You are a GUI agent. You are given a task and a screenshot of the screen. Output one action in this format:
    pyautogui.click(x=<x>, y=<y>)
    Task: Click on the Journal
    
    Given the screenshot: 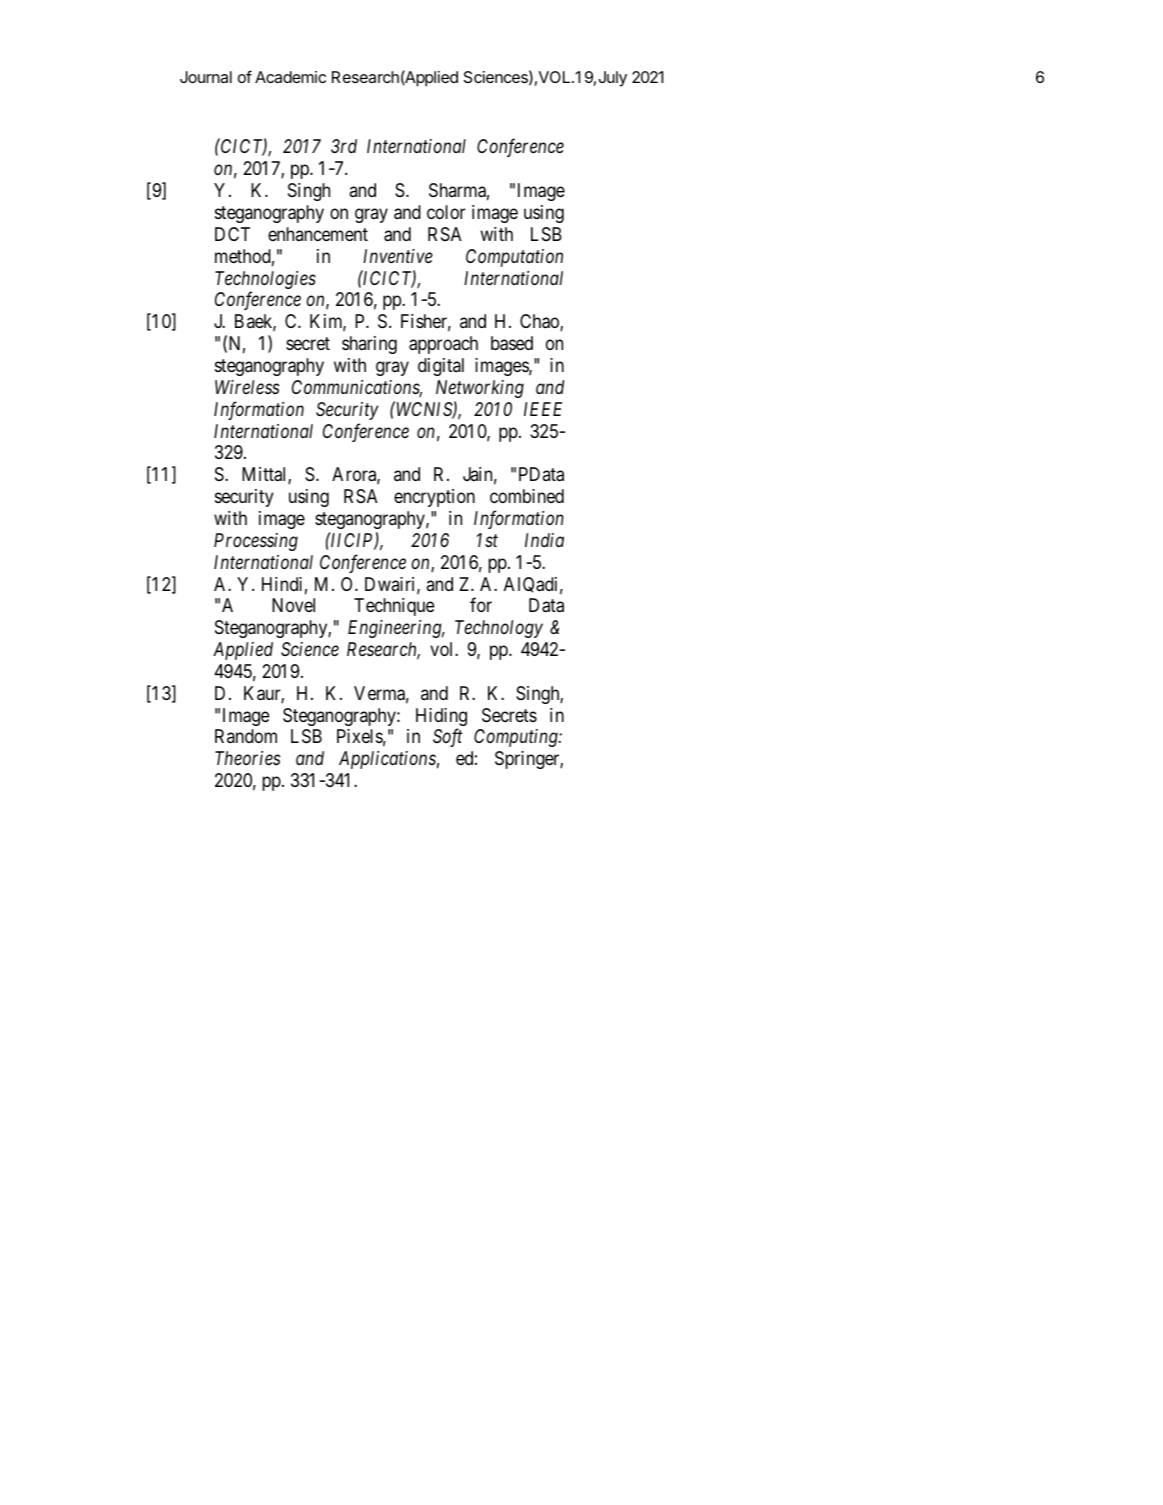 What is the action you would take?
    pyautogui.click(x=206, y=77)
